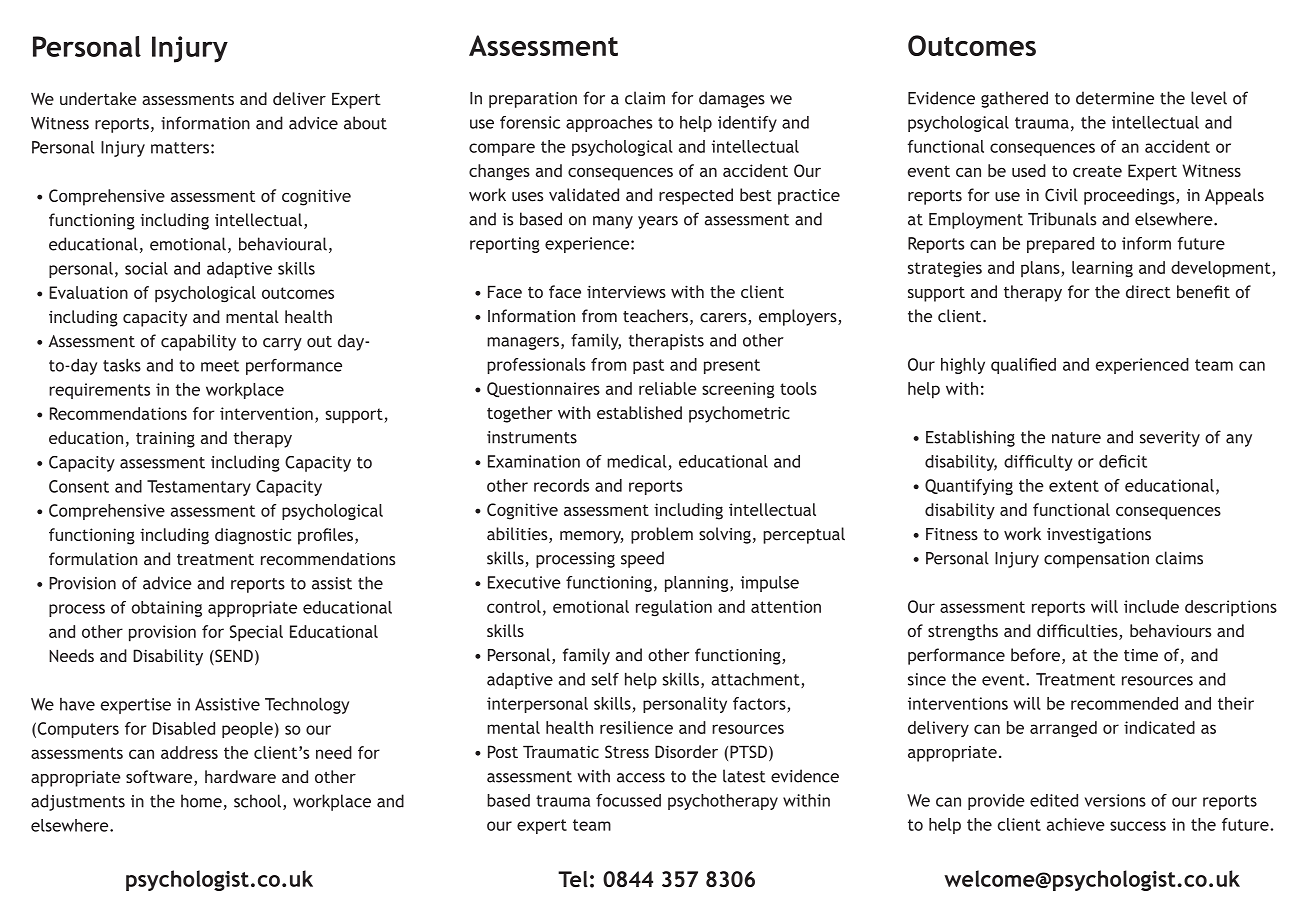 This screenshot has width=1308, height=924. Describe the element at coordinates (626, 291) in the screenshot. I see `interviews` at that location.
